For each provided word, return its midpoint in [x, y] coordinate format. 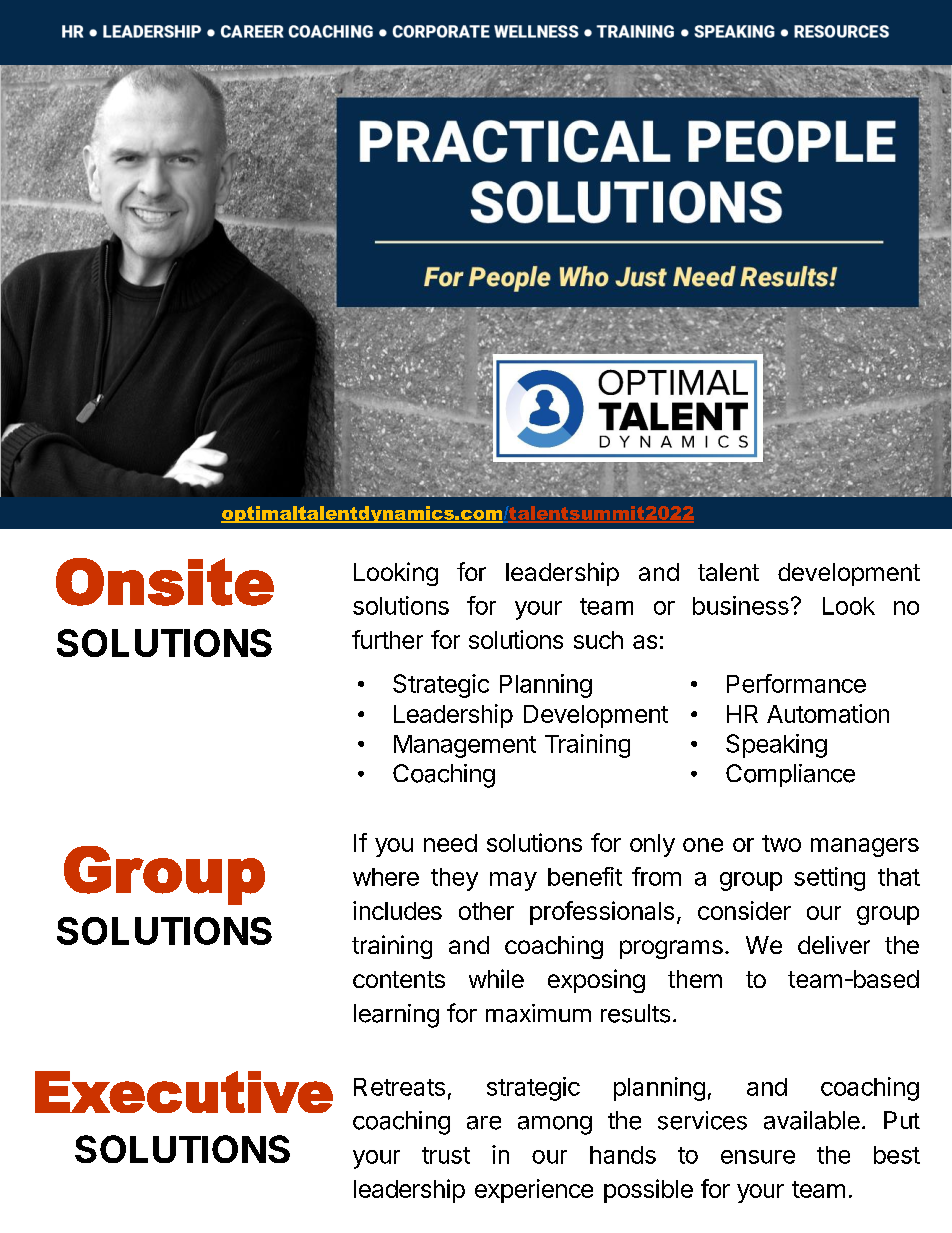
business [741, 605]
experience [534, 1191]
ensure [758, 1157]
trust [446, 1155]
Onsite [165, 582]
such [598, 640]
